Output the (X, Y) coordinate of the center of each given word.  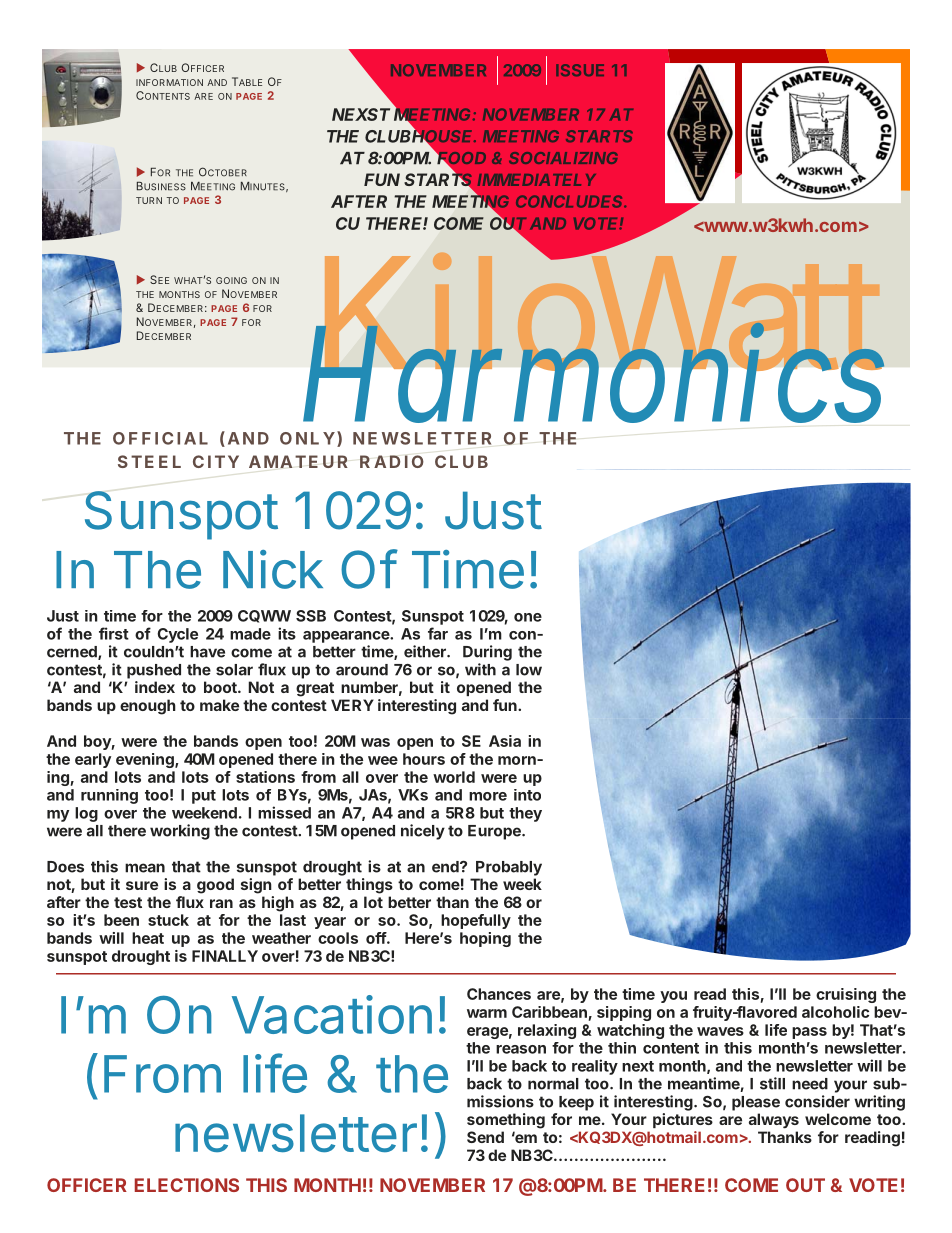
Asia (505, 741)
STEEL (149, 461)
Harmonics (592, 378)
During (487, 653)
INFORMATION (169, 82)
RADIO (392, 461)
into (527, 795)
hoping (485, 939)
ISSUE (580, 70)
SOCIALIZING (563, 158)
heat (148, 938)
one (528, 617)
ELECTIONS (187, 1185)
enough (148, 707)
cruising (846, 995)
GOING (231, 280)
